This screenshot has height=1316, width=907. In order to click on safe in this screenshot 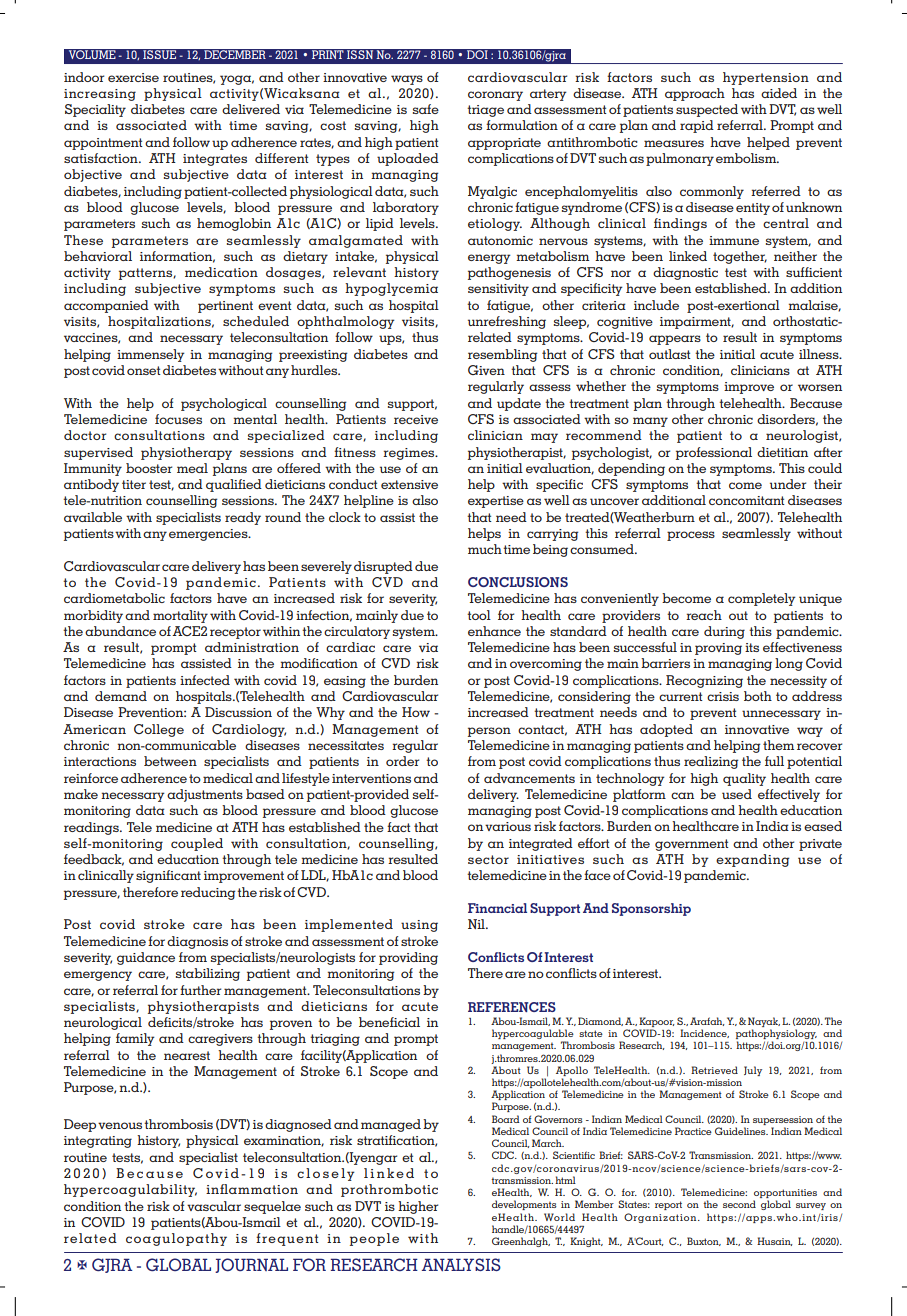, I will do `click(426, 109)`.
